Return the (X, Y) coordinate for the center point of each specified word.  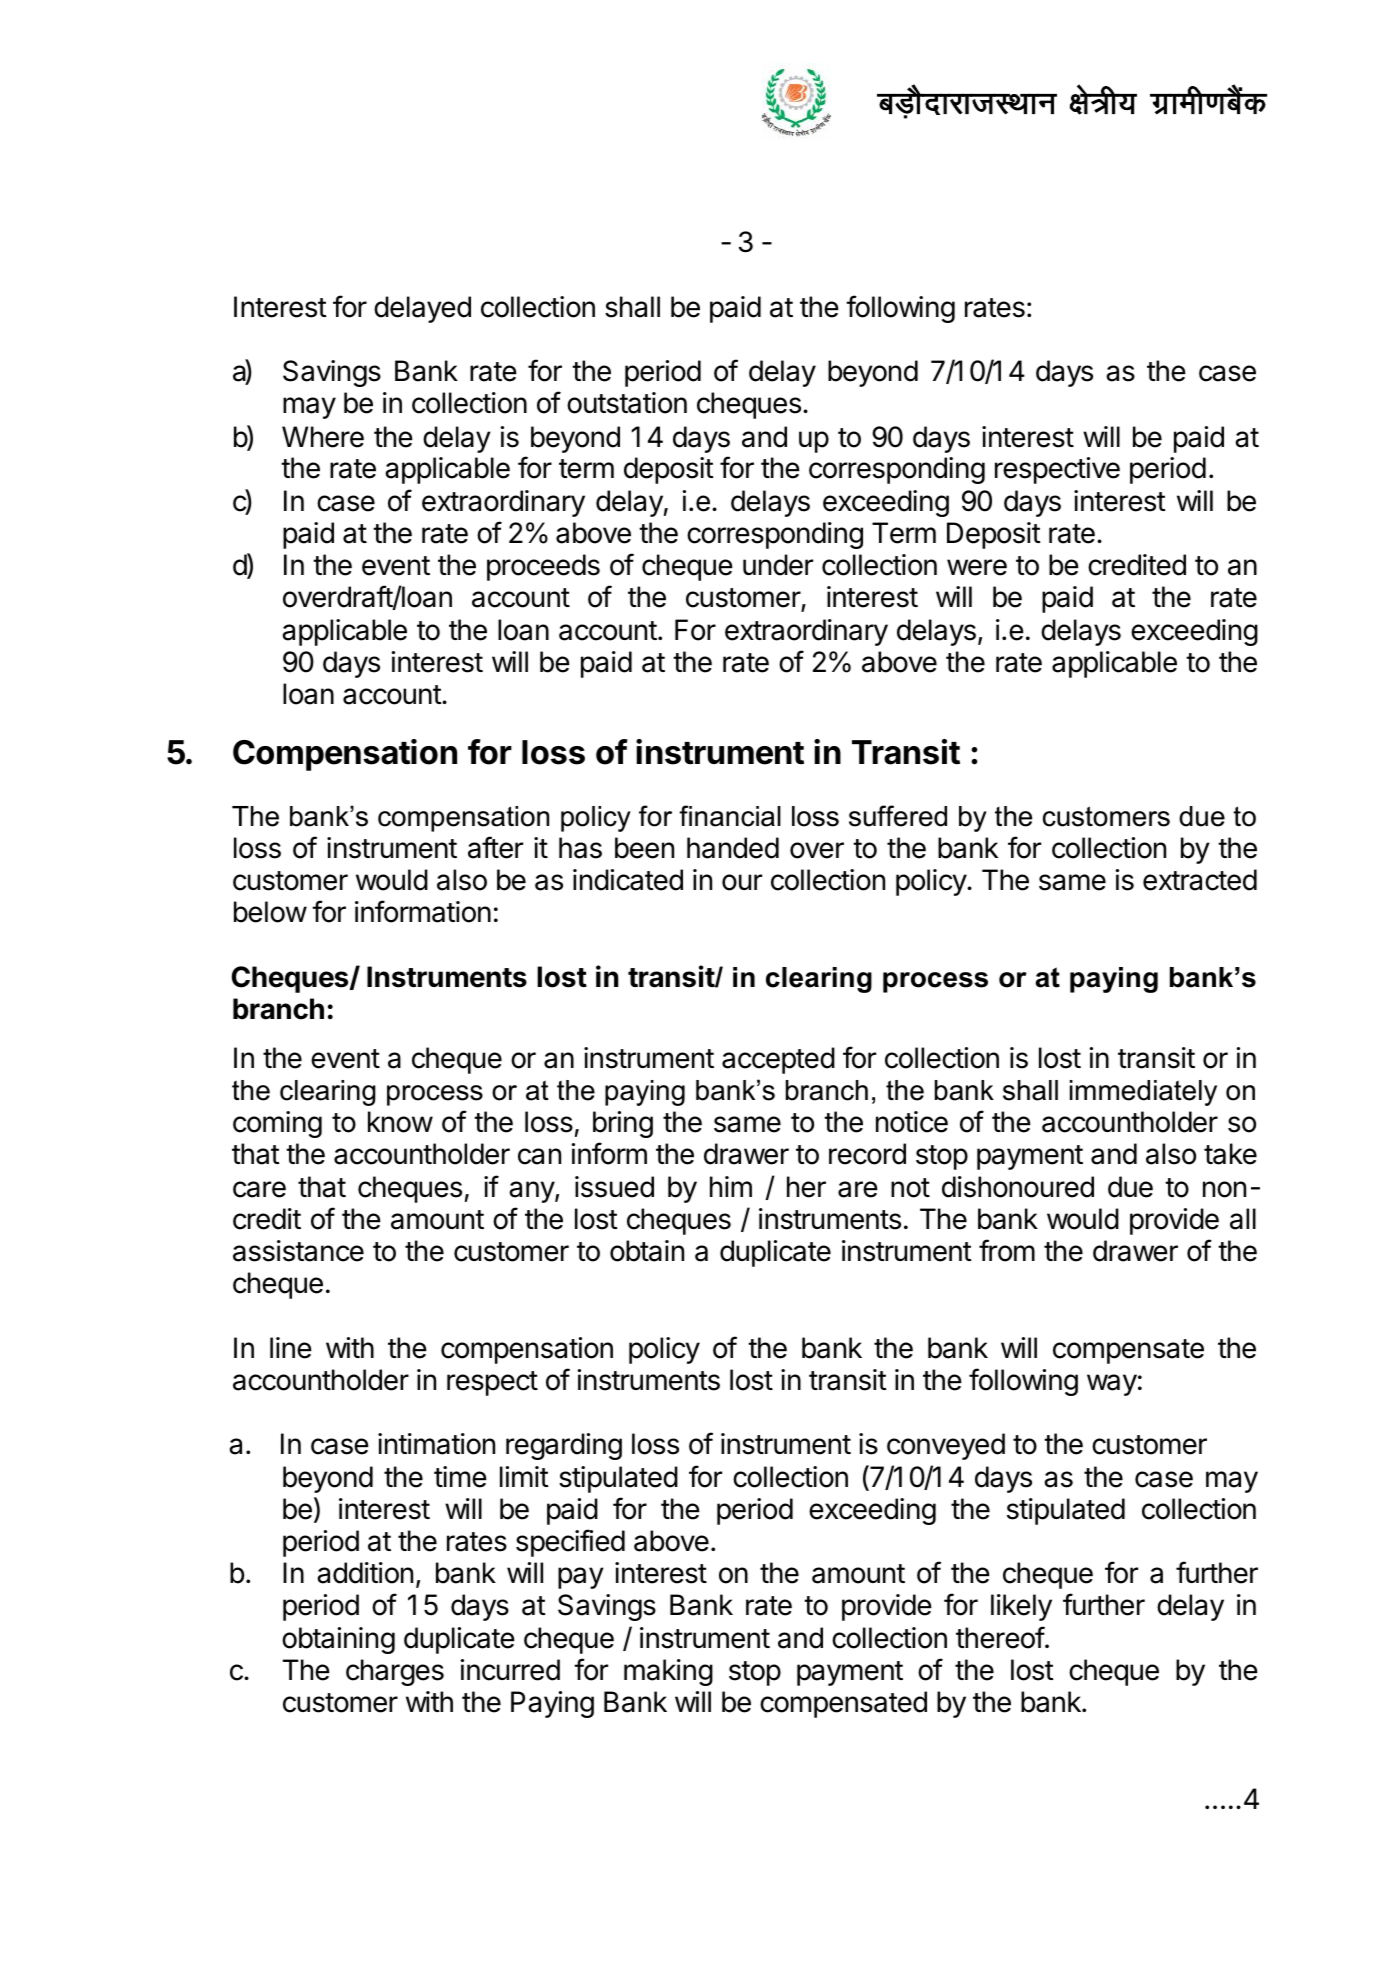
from (1007, 1250)
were (977, 567)
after (495, 847)
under (778, 565)
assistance (298, 1251)
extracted (1200, 880)
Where (323, 437)
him (731, 1186)
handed (733, 848)
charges (395, 1672)
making (668, 1672)
